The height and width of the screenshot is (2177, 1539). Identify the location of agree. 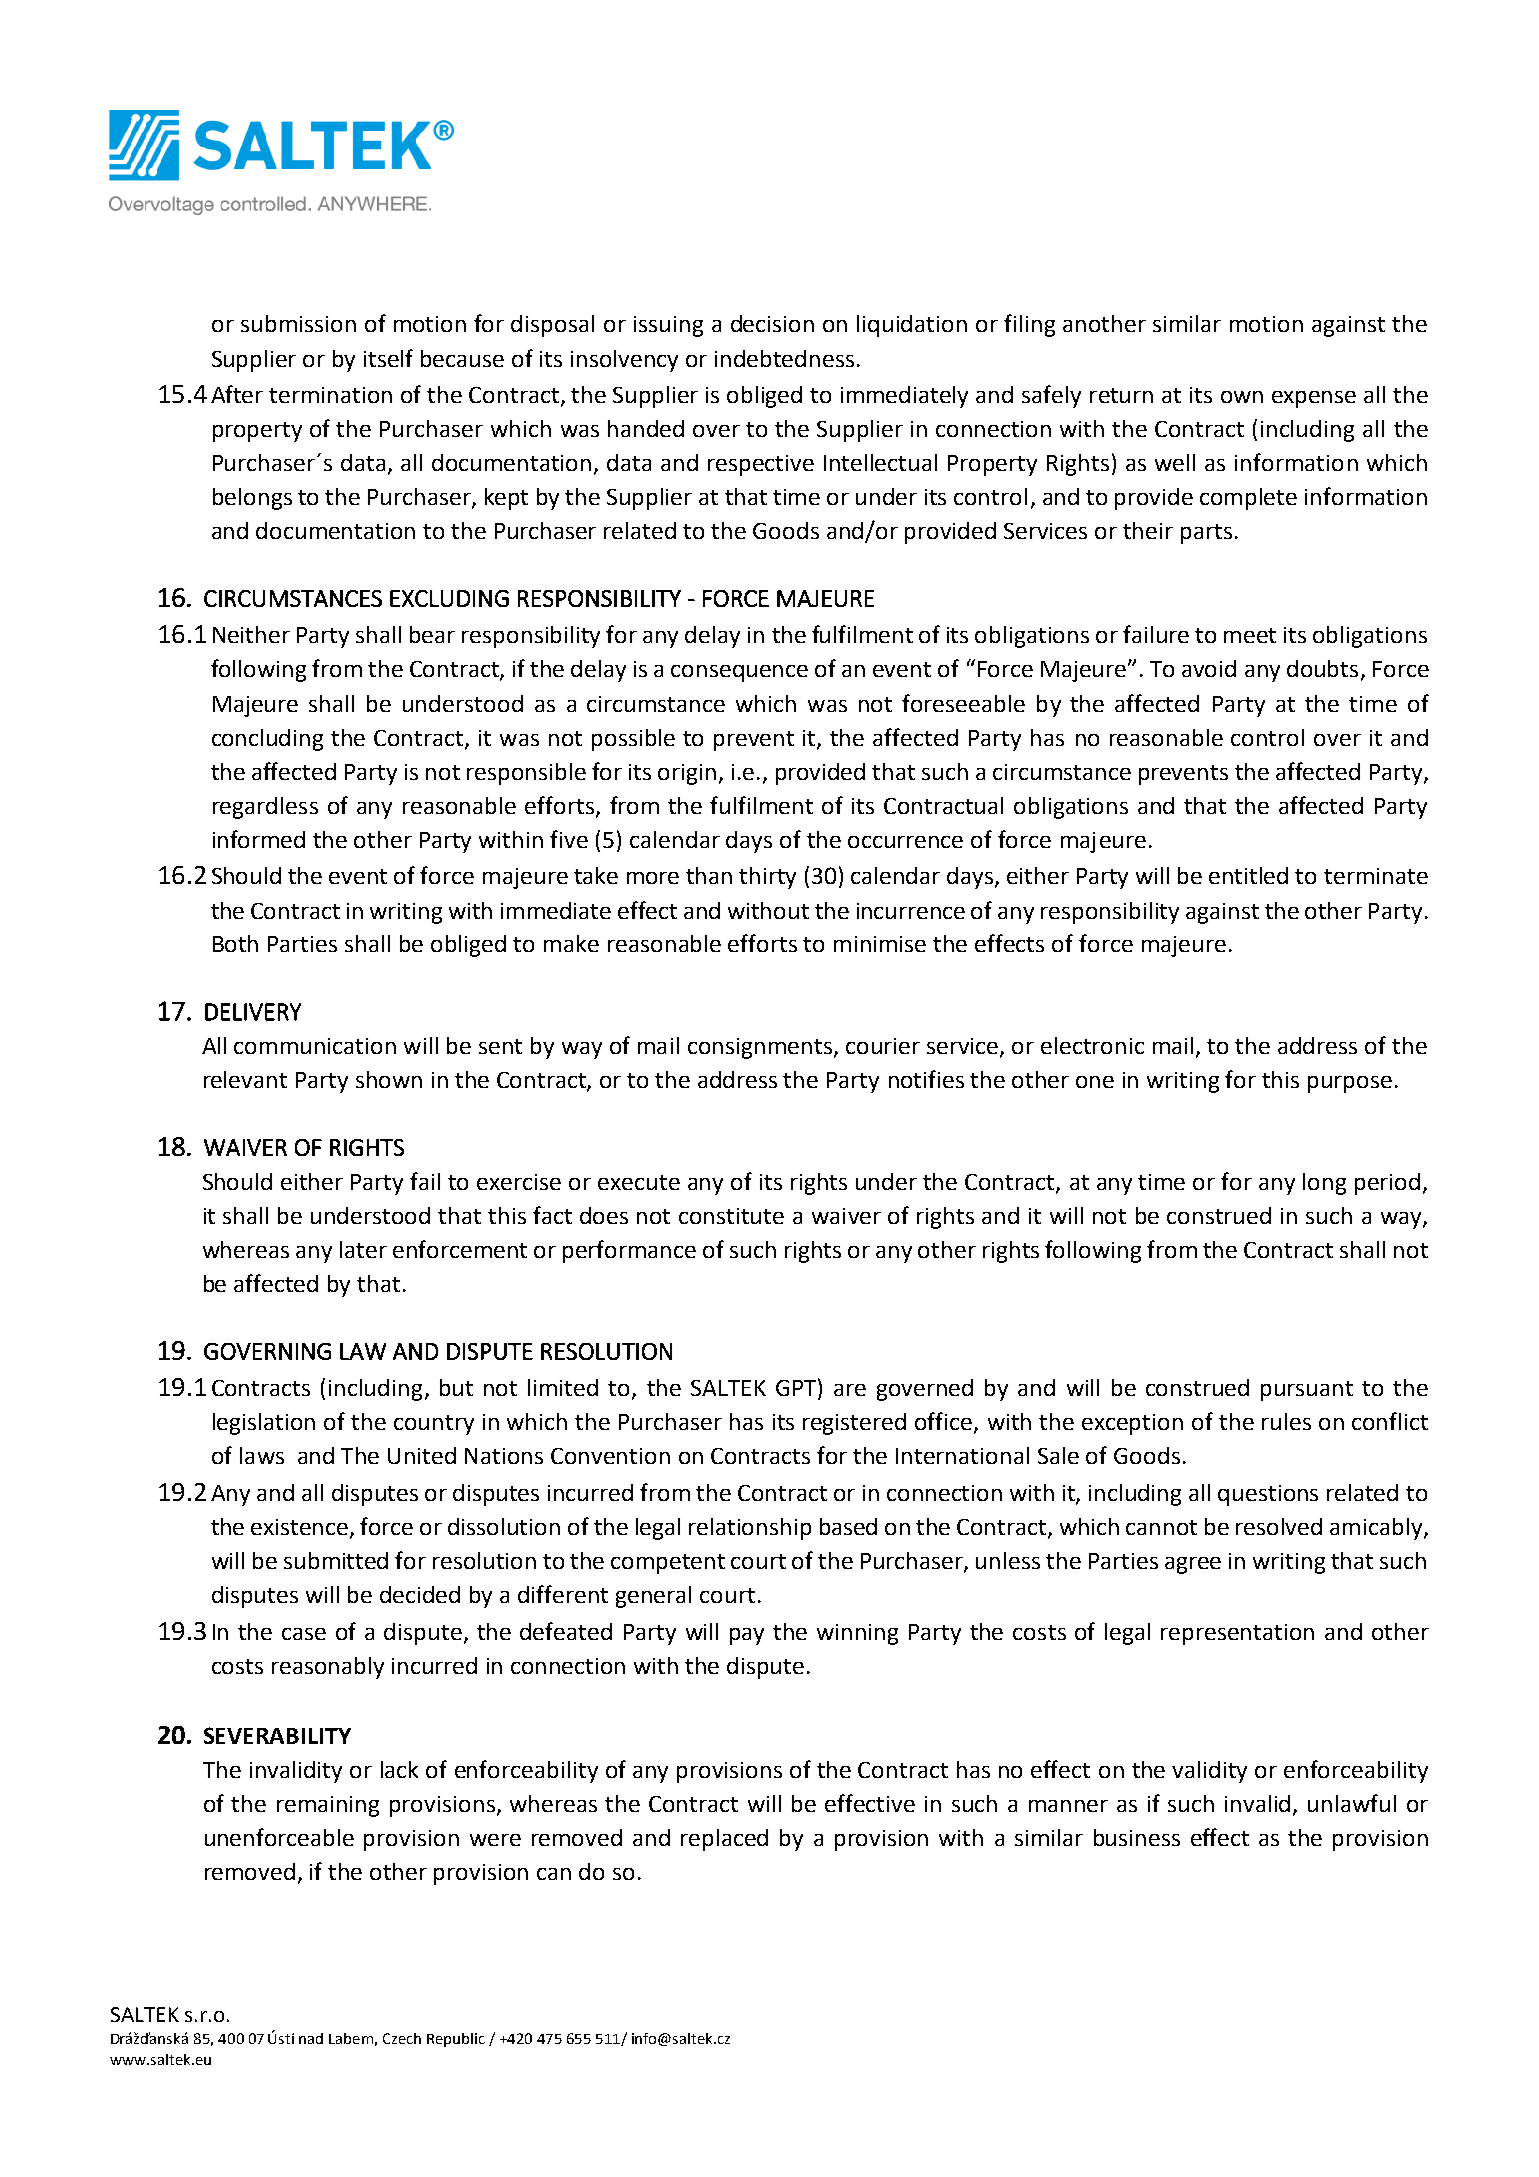
(1193, 1565).
